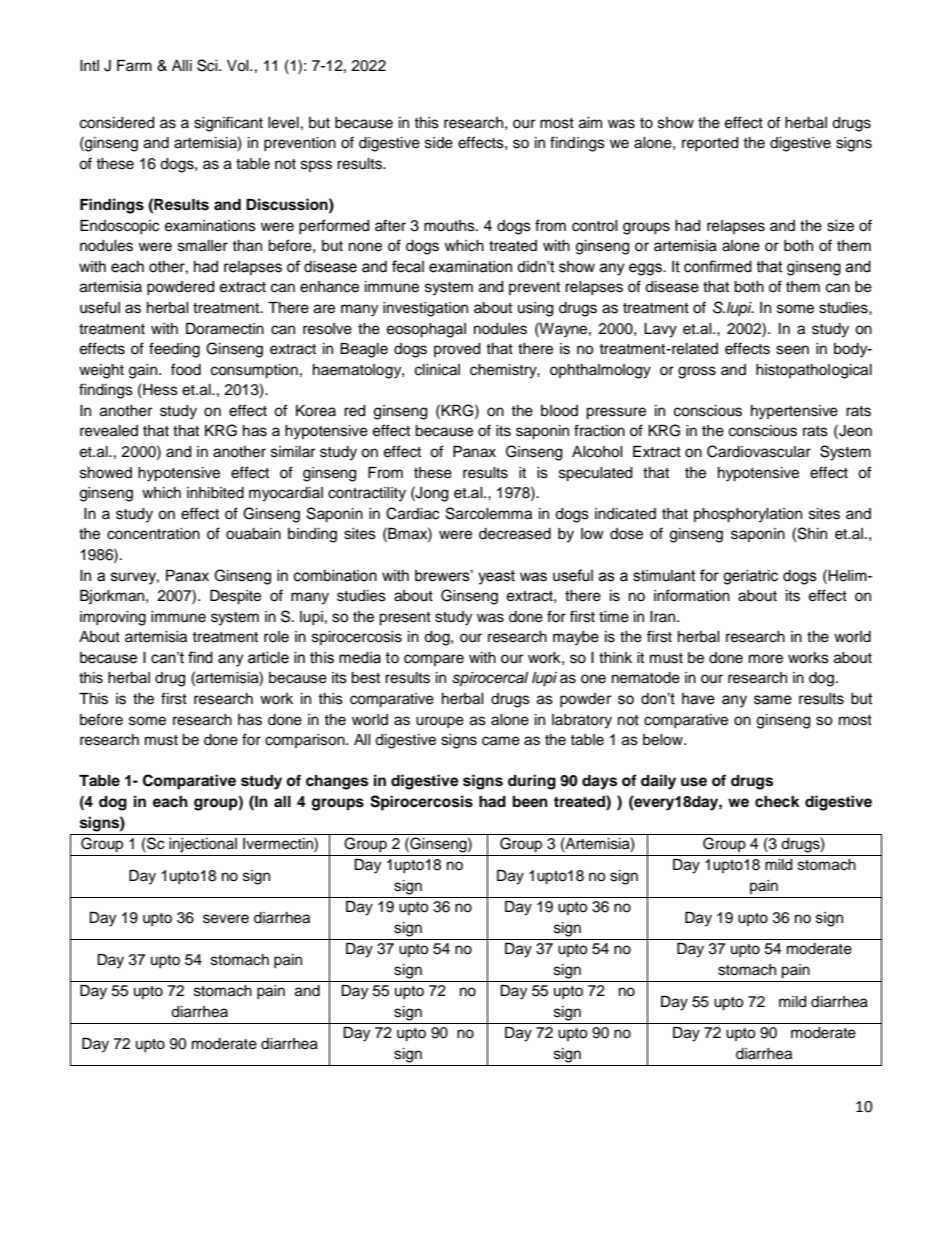 The height and width of the image is (1233, 952). Describe the element at coordinates (457, 350) in the image. I see `proved` at that location.
